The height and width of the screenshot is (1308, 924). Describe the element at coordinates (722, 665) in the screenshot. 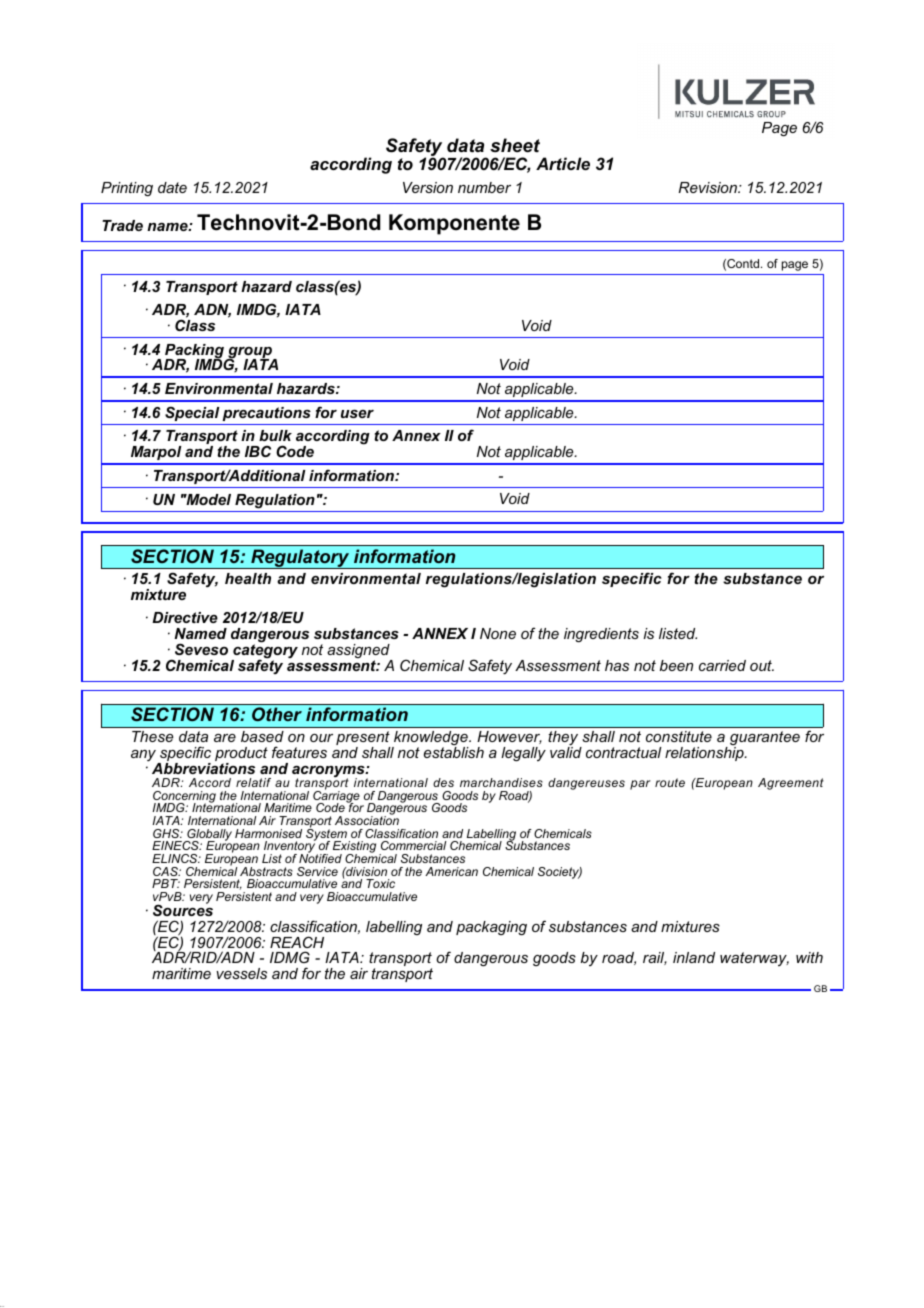

I see `carried` at that location.
